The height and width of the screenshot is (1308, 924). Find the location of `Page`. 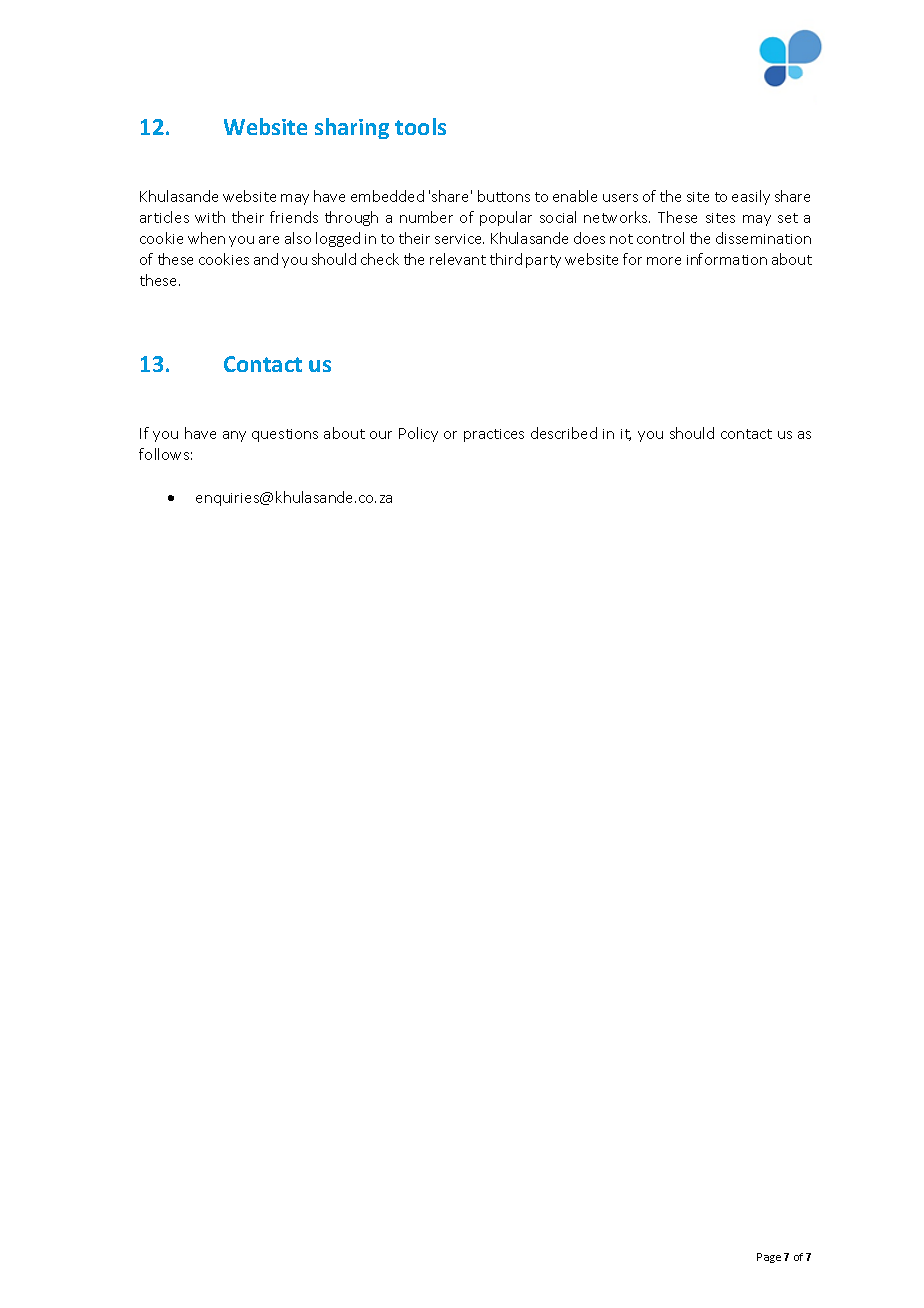

Page is located at coordinates (769, 1258).
